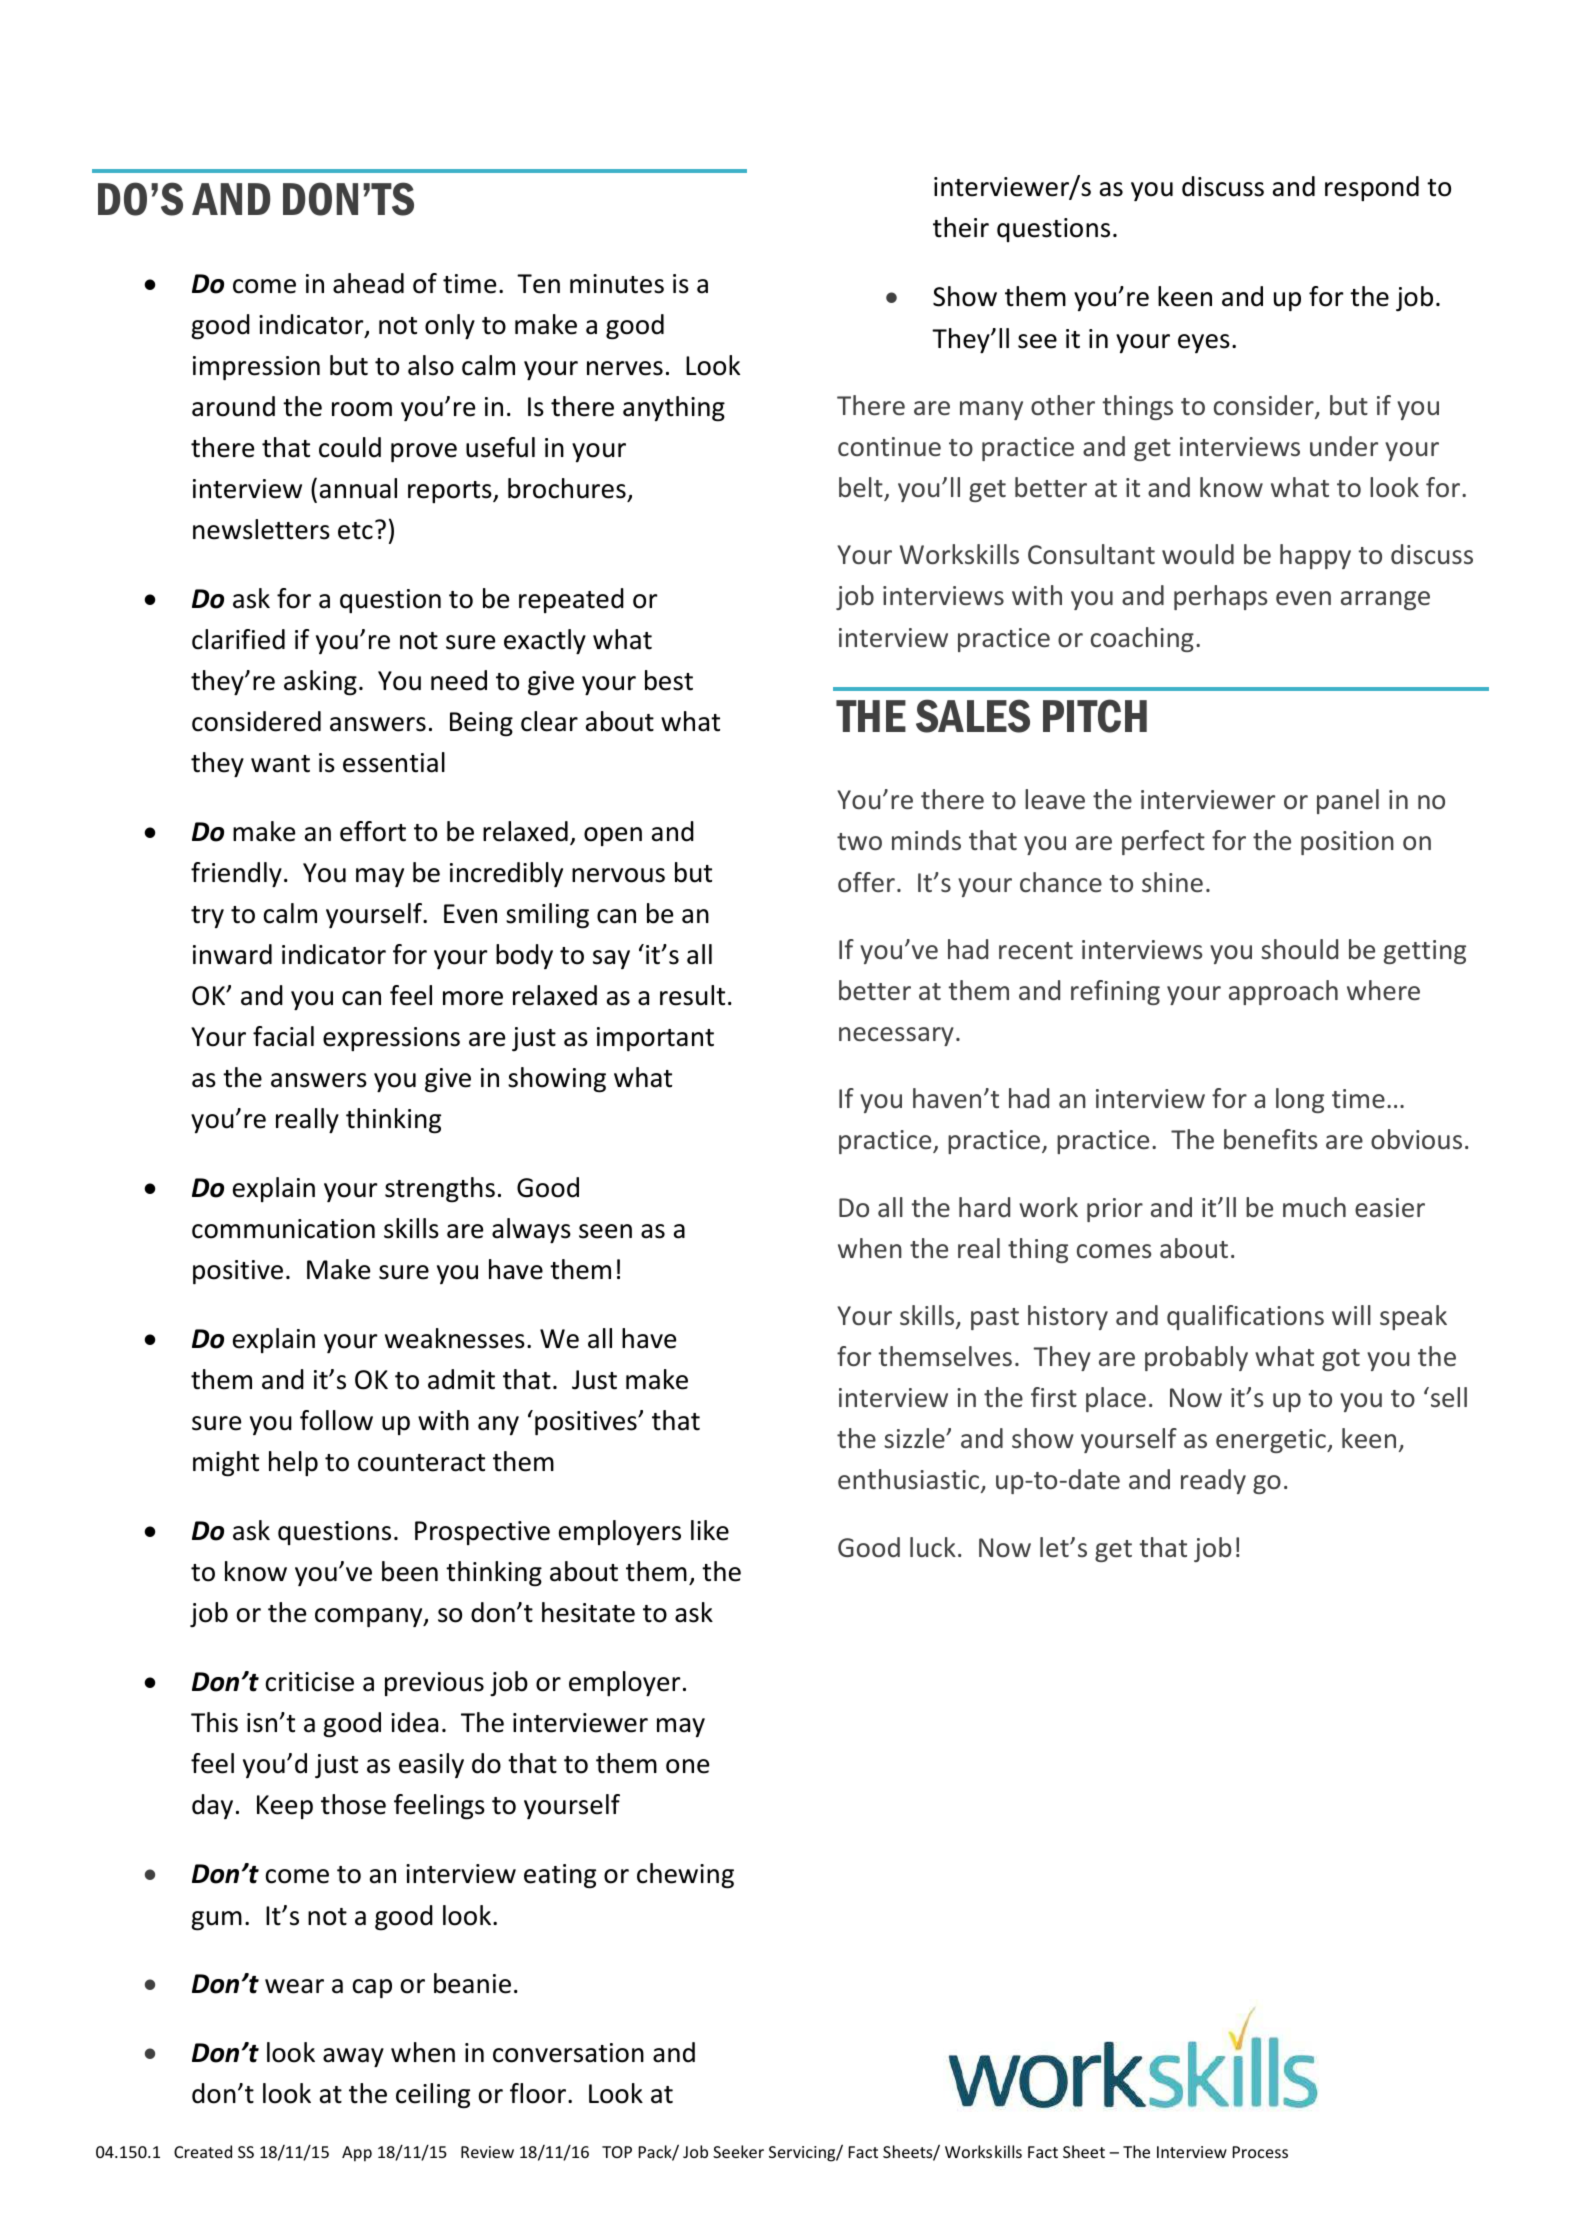 This image has height=2234, width=1580. What do you see at coordinates (440, 1190) in the image?
I see `strengths` at bounding box center [440, 1190].
